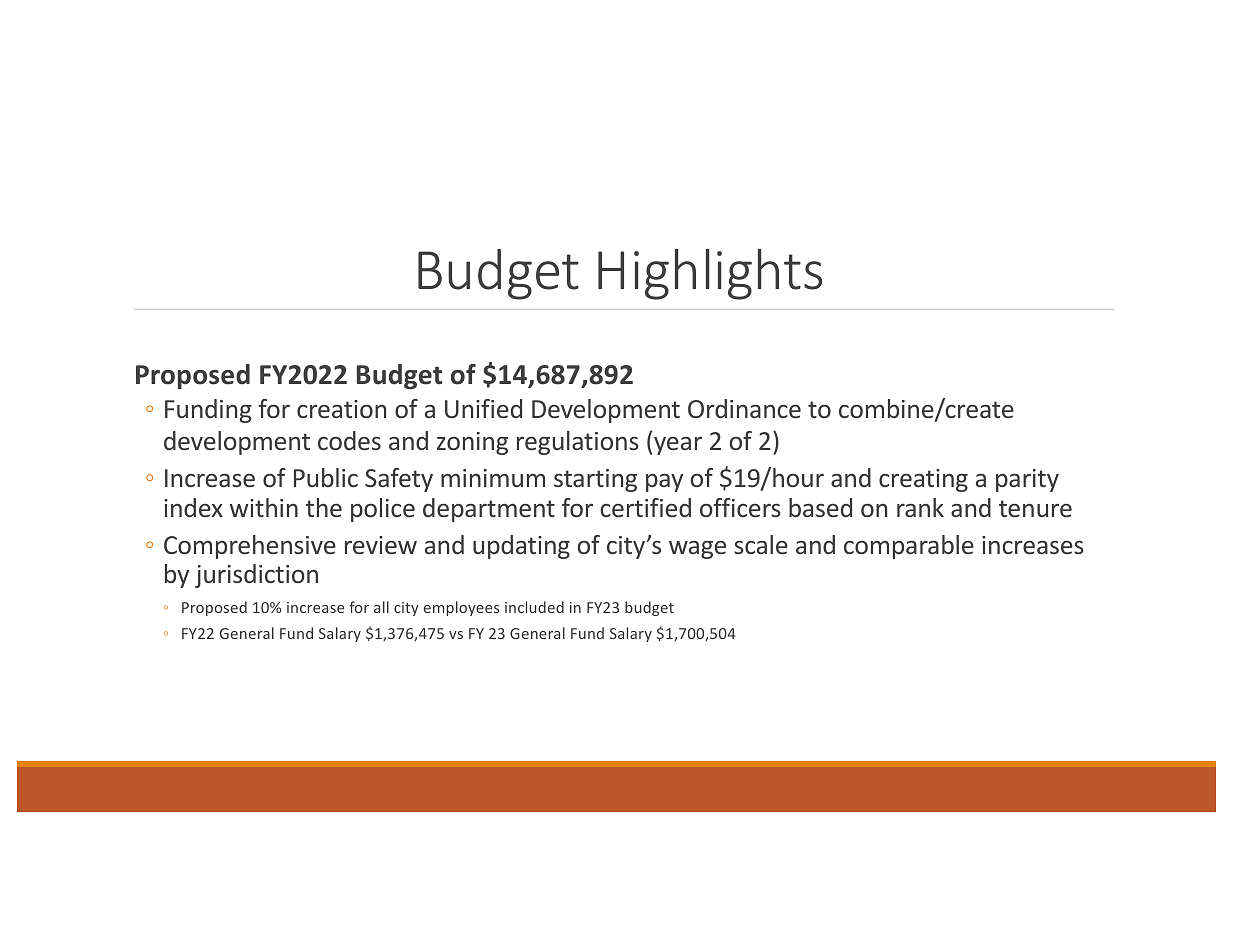 The height and width of the screenshot is (952, 1233). What do you see at coordinates (341, 409) in the screenshot?
I see `creation` at bounding box center [341, 409].
